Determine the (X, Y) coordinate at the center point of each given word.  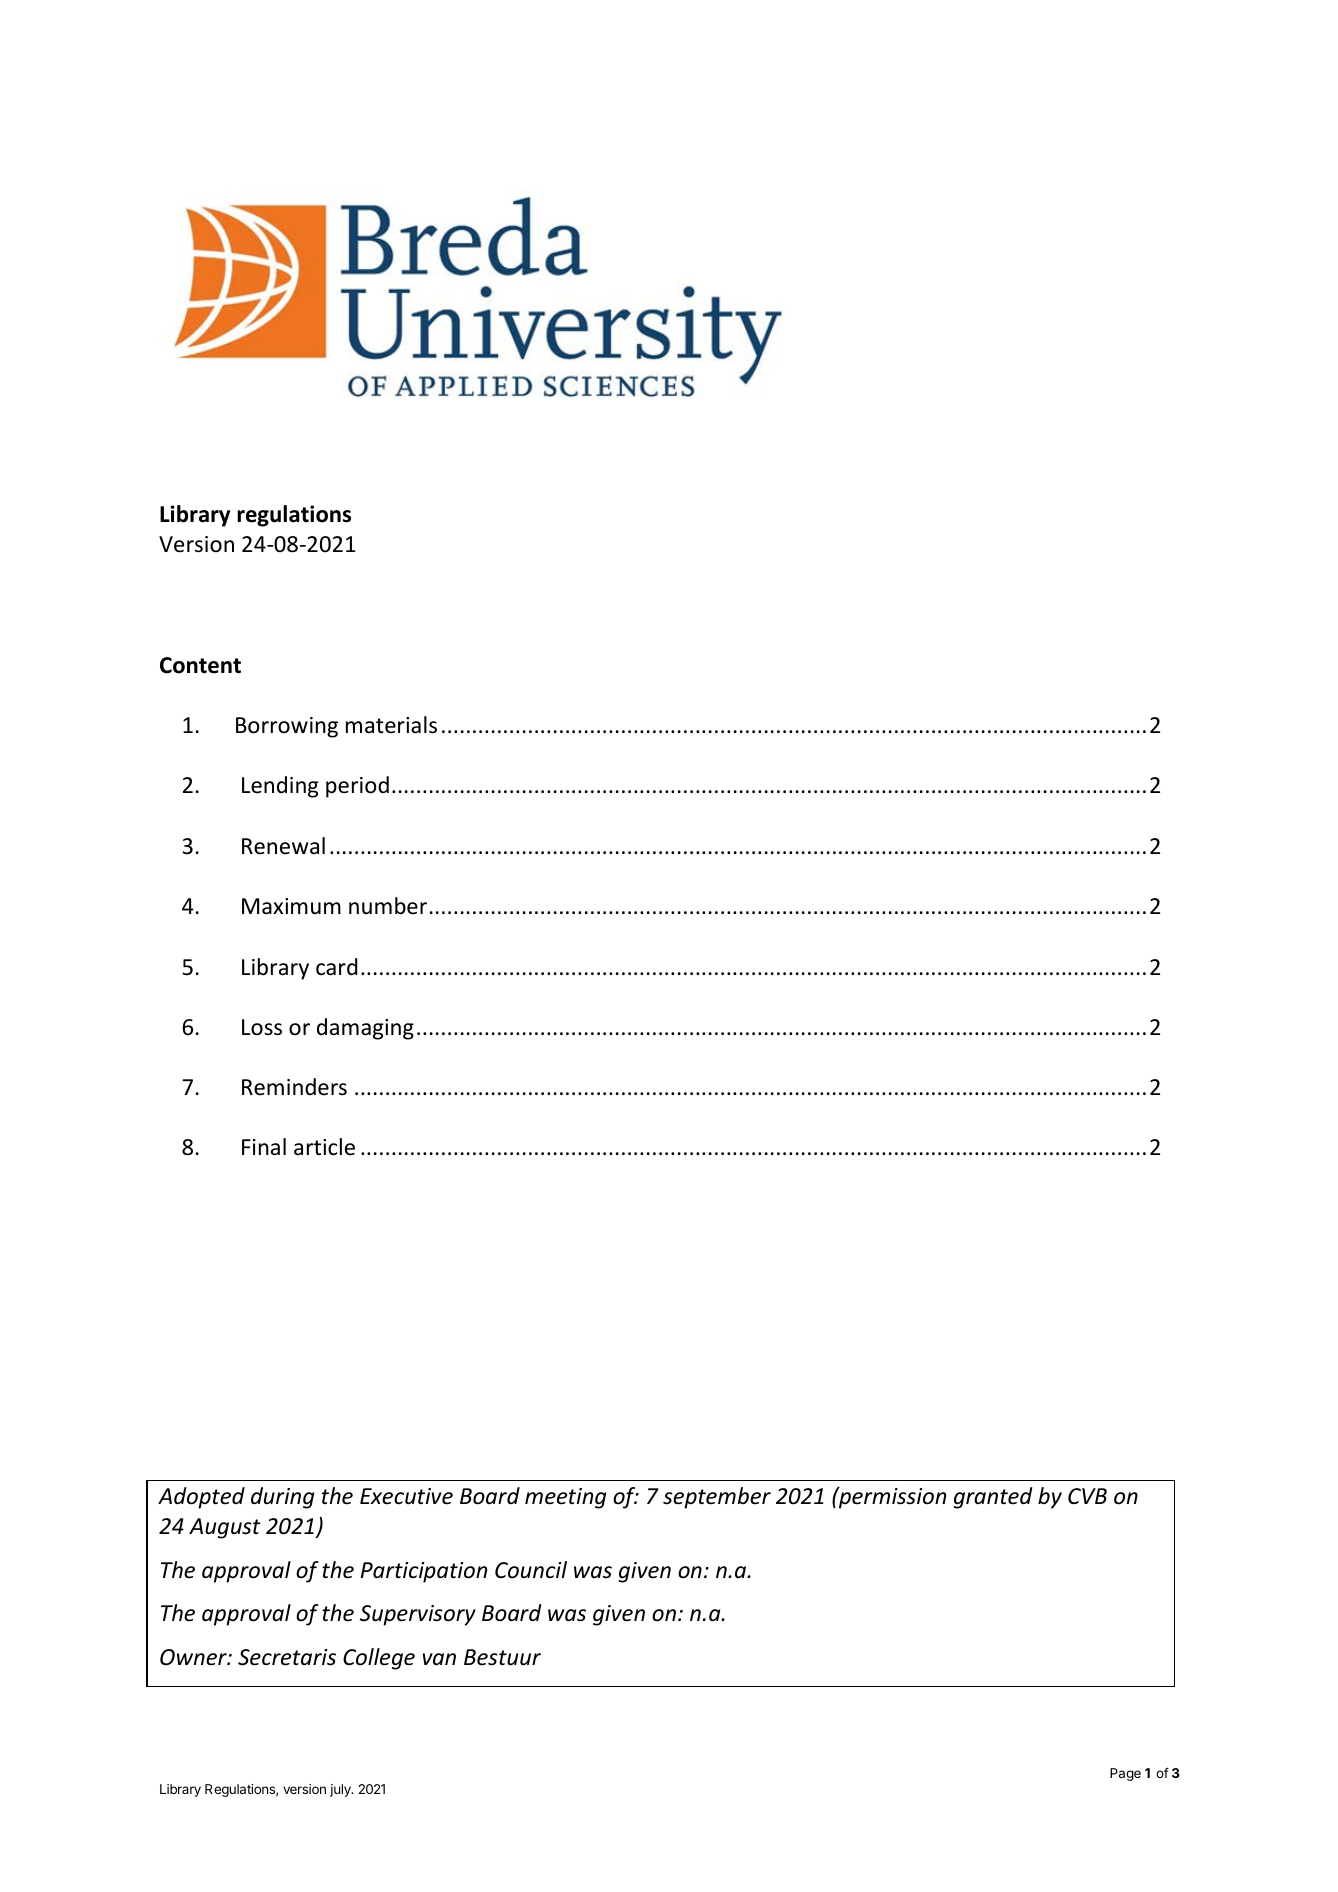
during (282, 1498)
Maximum (291, 906)
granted (993, 1498)
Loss (262, 1027)
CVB (1087, 1496)
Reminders (294, 1087)
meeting (565, 1498)
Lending (280, 787)
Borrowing (287, 727)
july (341, 1790)
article (324, 1147)
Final (264, 1147)
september (717, 1498)
